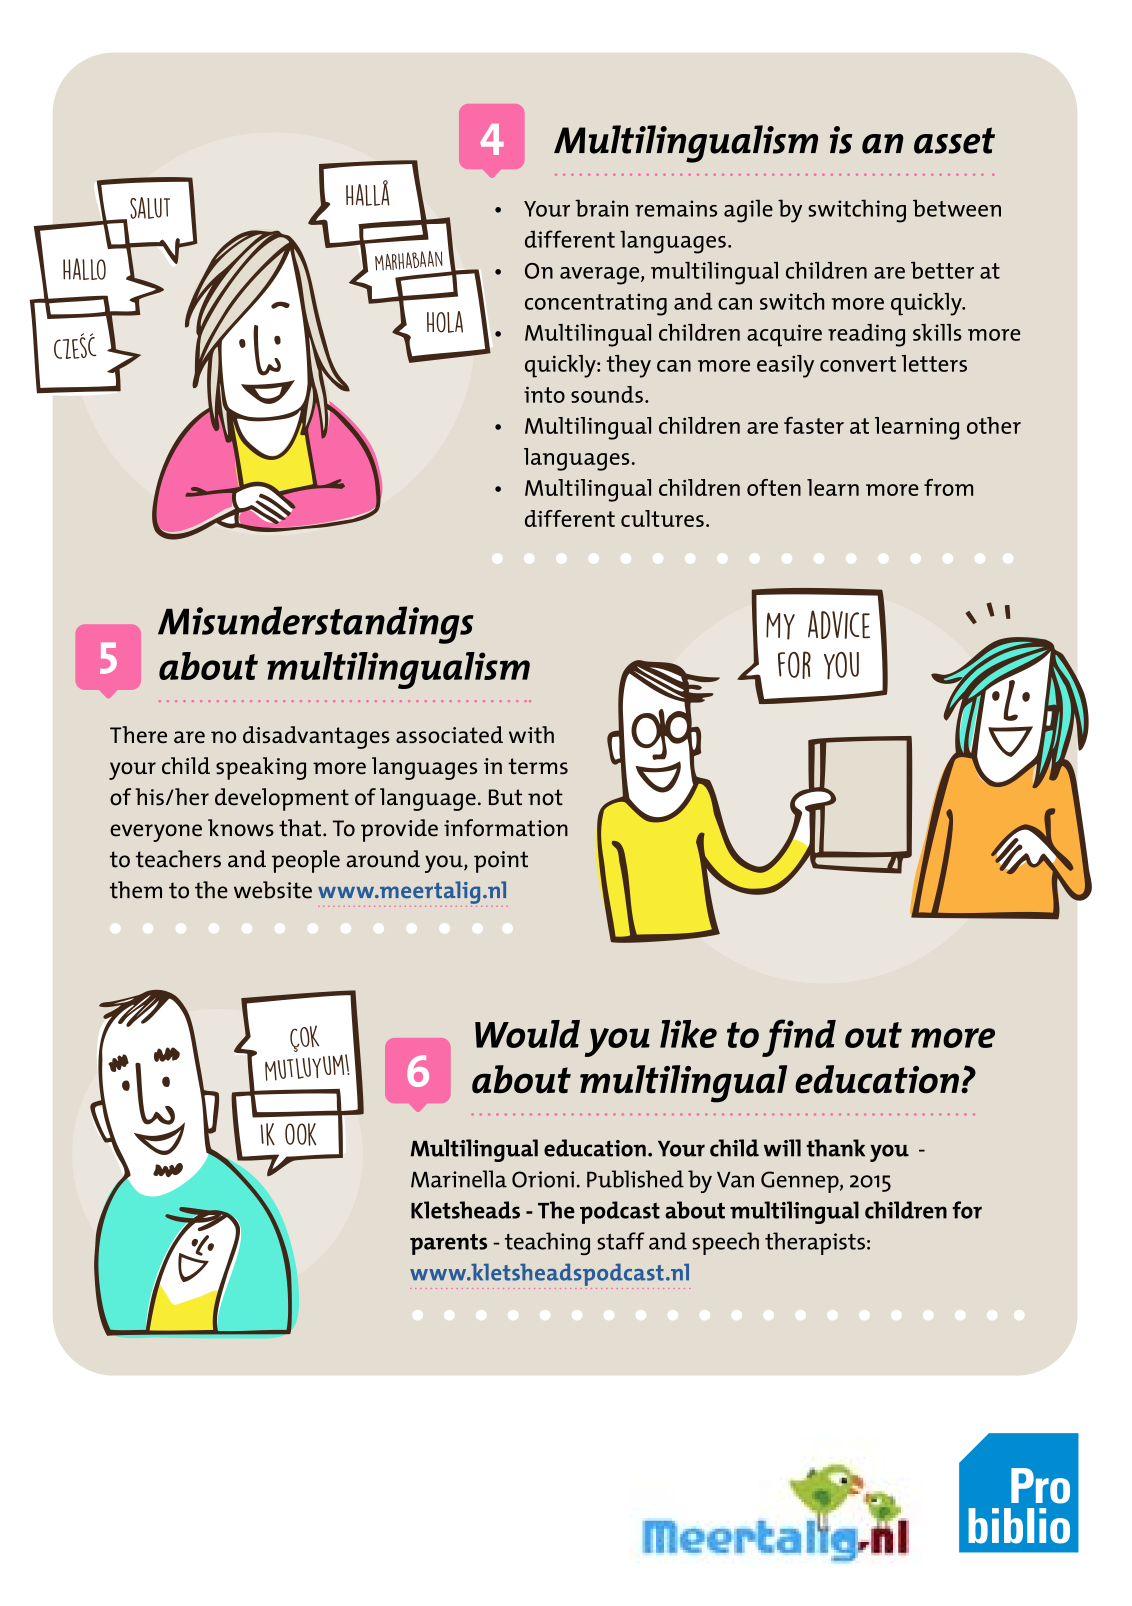 The height and width of the document is (1606, 1132). I want to click on brain, so click(601, 208).
